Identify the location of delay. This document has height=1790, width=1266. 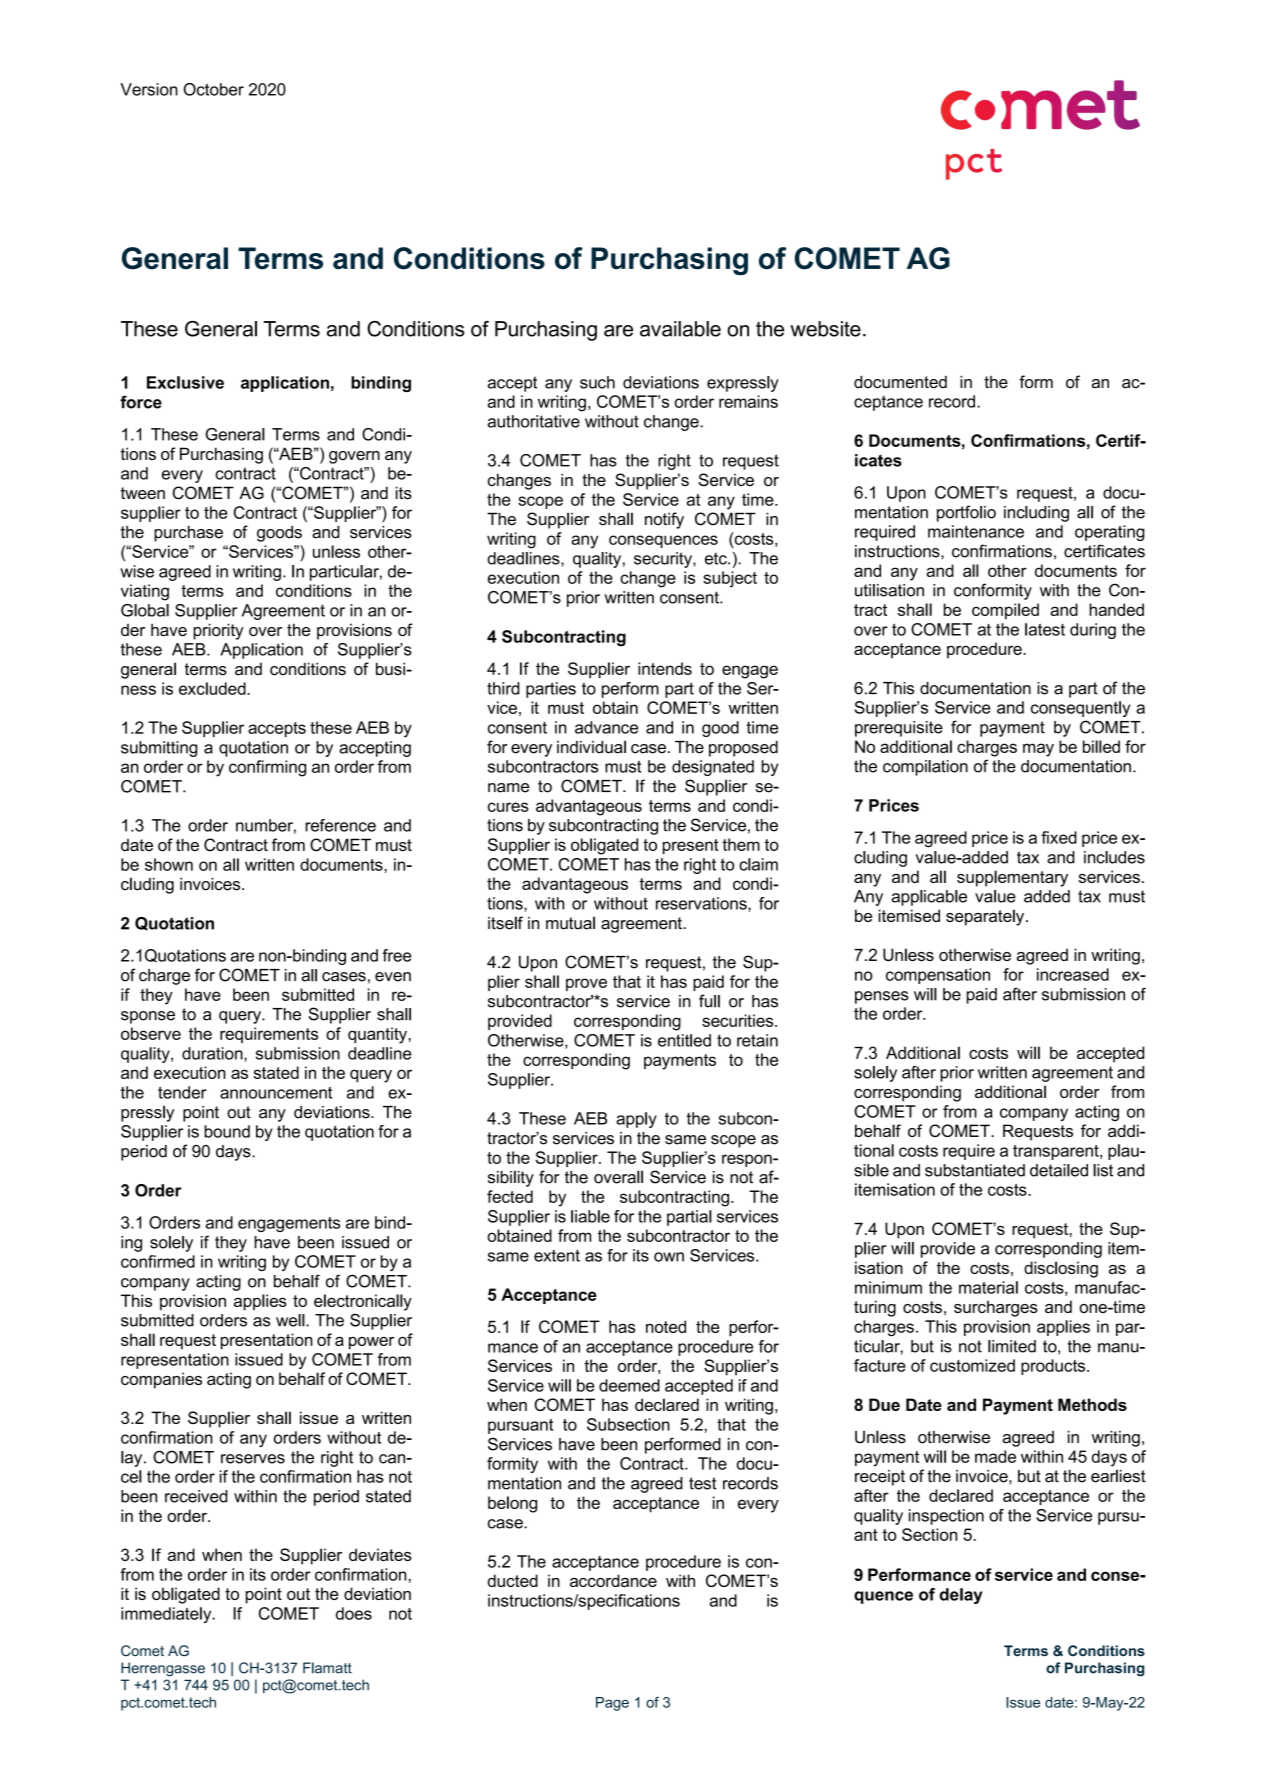
(961, 1596).
